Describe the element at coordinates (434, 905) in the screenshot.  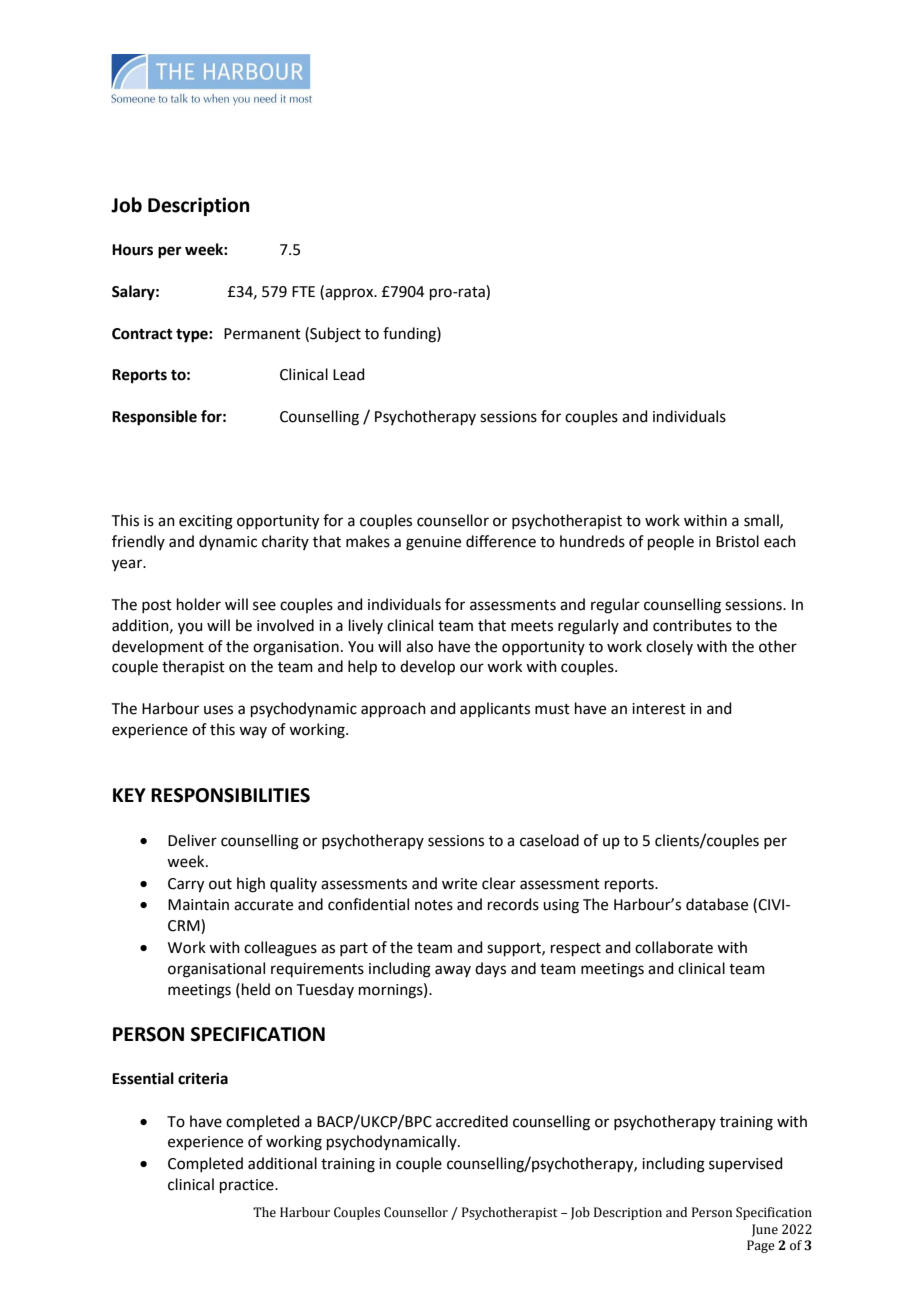
I see `notes` at that location.
